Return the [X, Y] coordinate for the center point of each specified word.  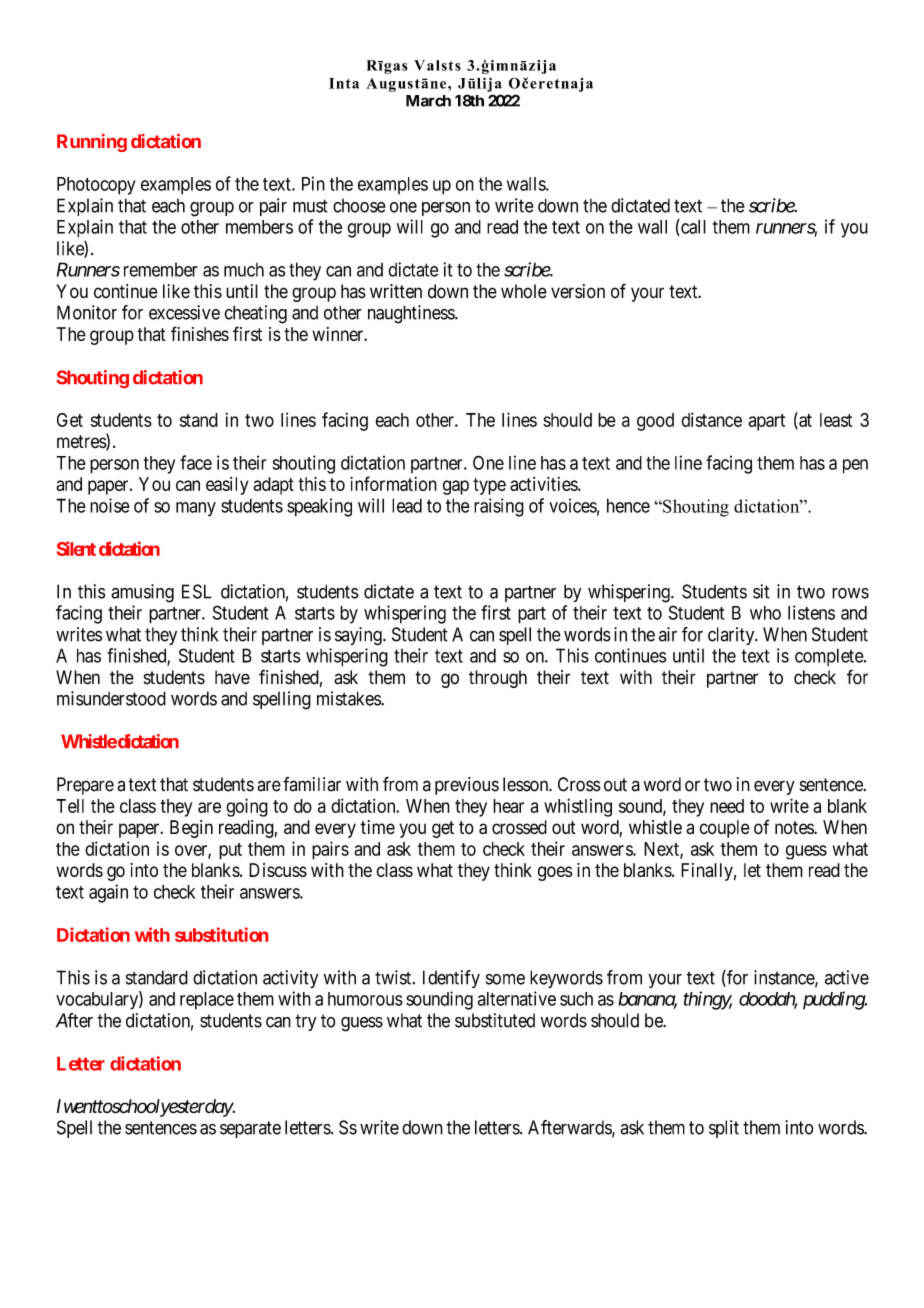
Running [92, 143]
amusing [142, 593]
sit [761, 591]
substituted [495, 1020]
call [692, 227]
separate [250, 1129]
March [428, 101]
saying [359, 636]
